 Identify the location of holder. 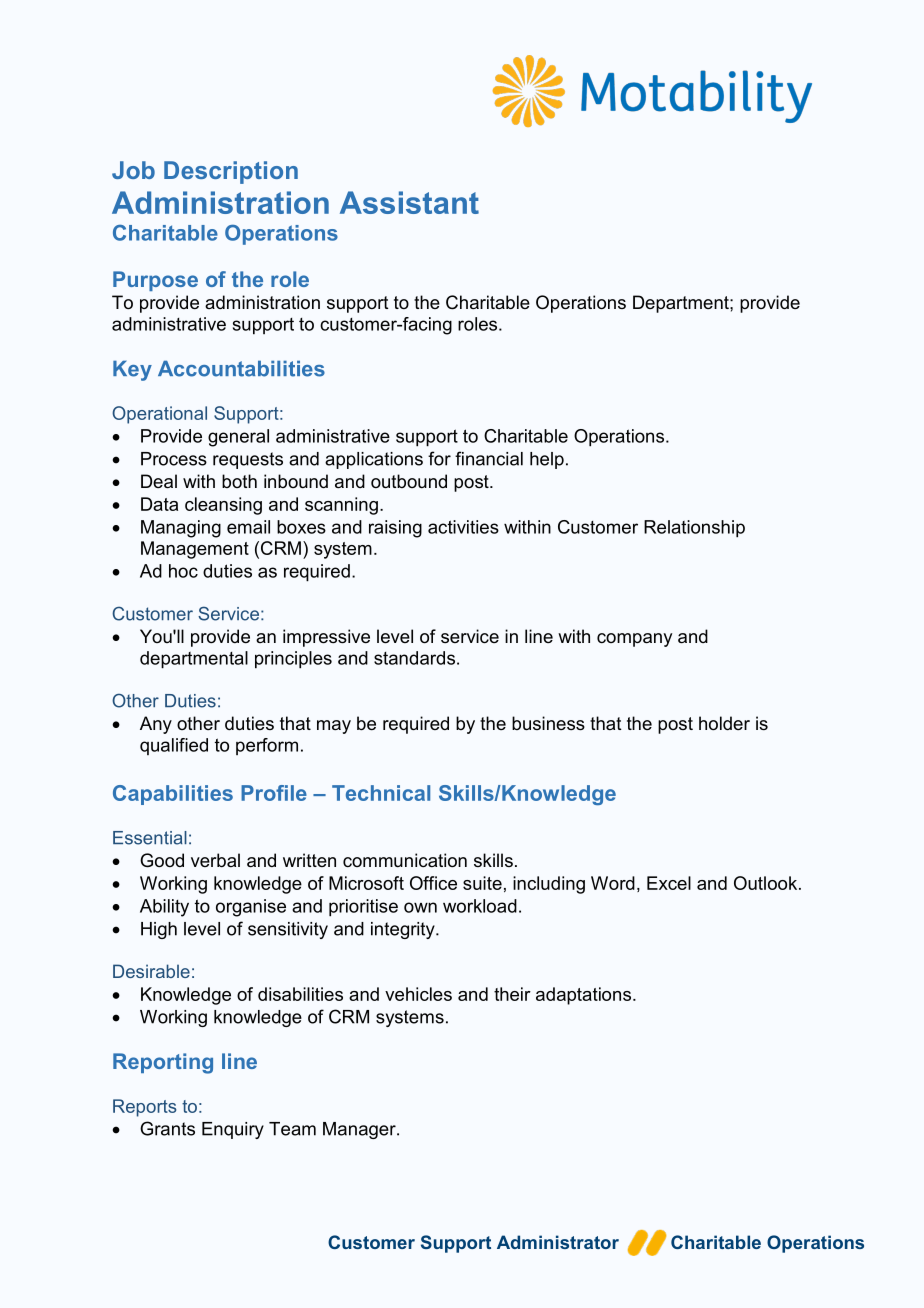
(724, 723).
